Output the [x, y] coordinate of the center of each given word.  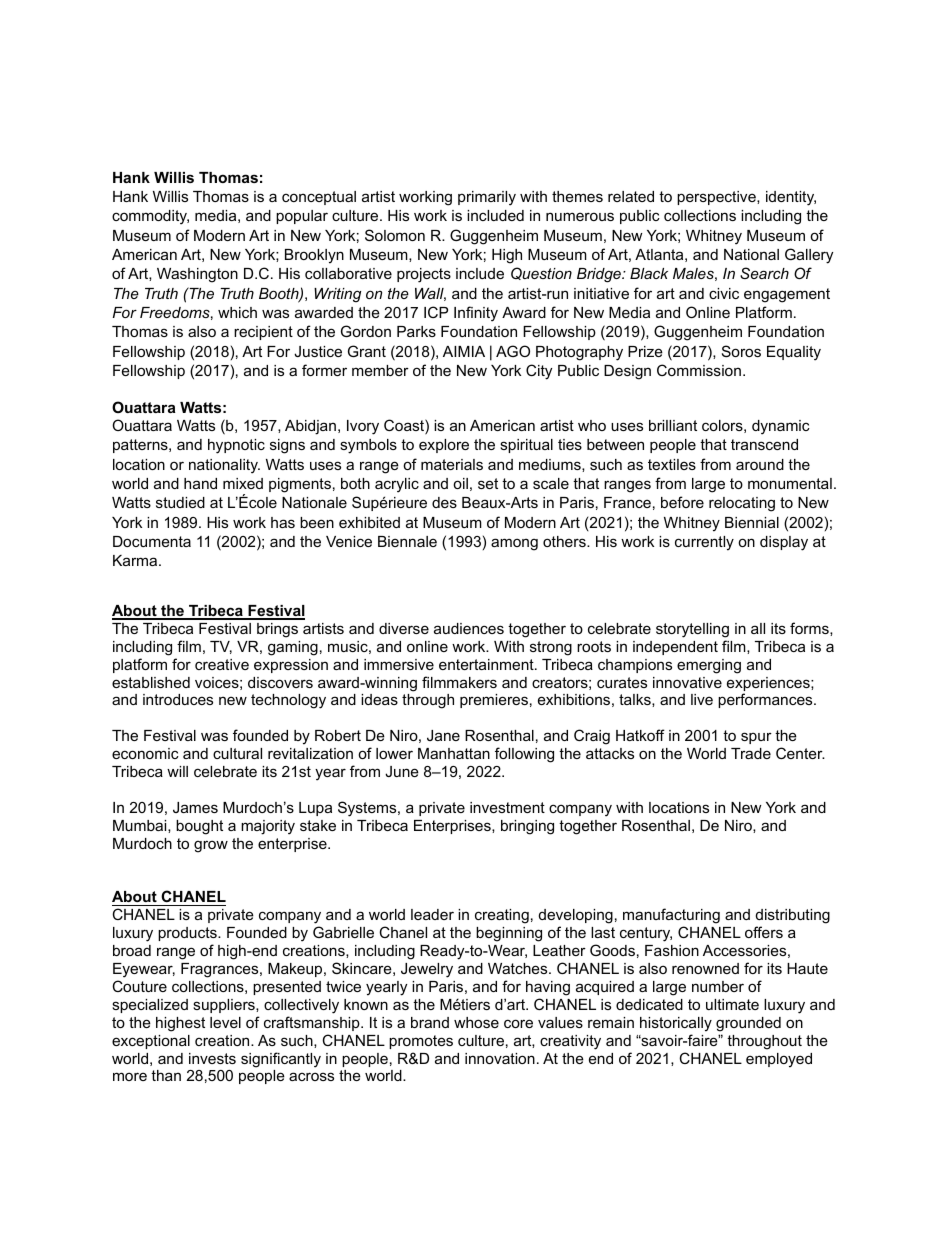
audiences [469, 628]
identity [791, 198]
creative [222, 664]
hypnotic [236, 446]
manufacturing [671, 917]
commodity [150, 217]
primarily [487, 198]
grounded [748, 1024]
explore [444, 446]
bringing [527, 827]
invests [212, 1058]
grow [211, 846]
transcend [764, 444]
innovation [500, 1058]
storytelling [692, 630]
